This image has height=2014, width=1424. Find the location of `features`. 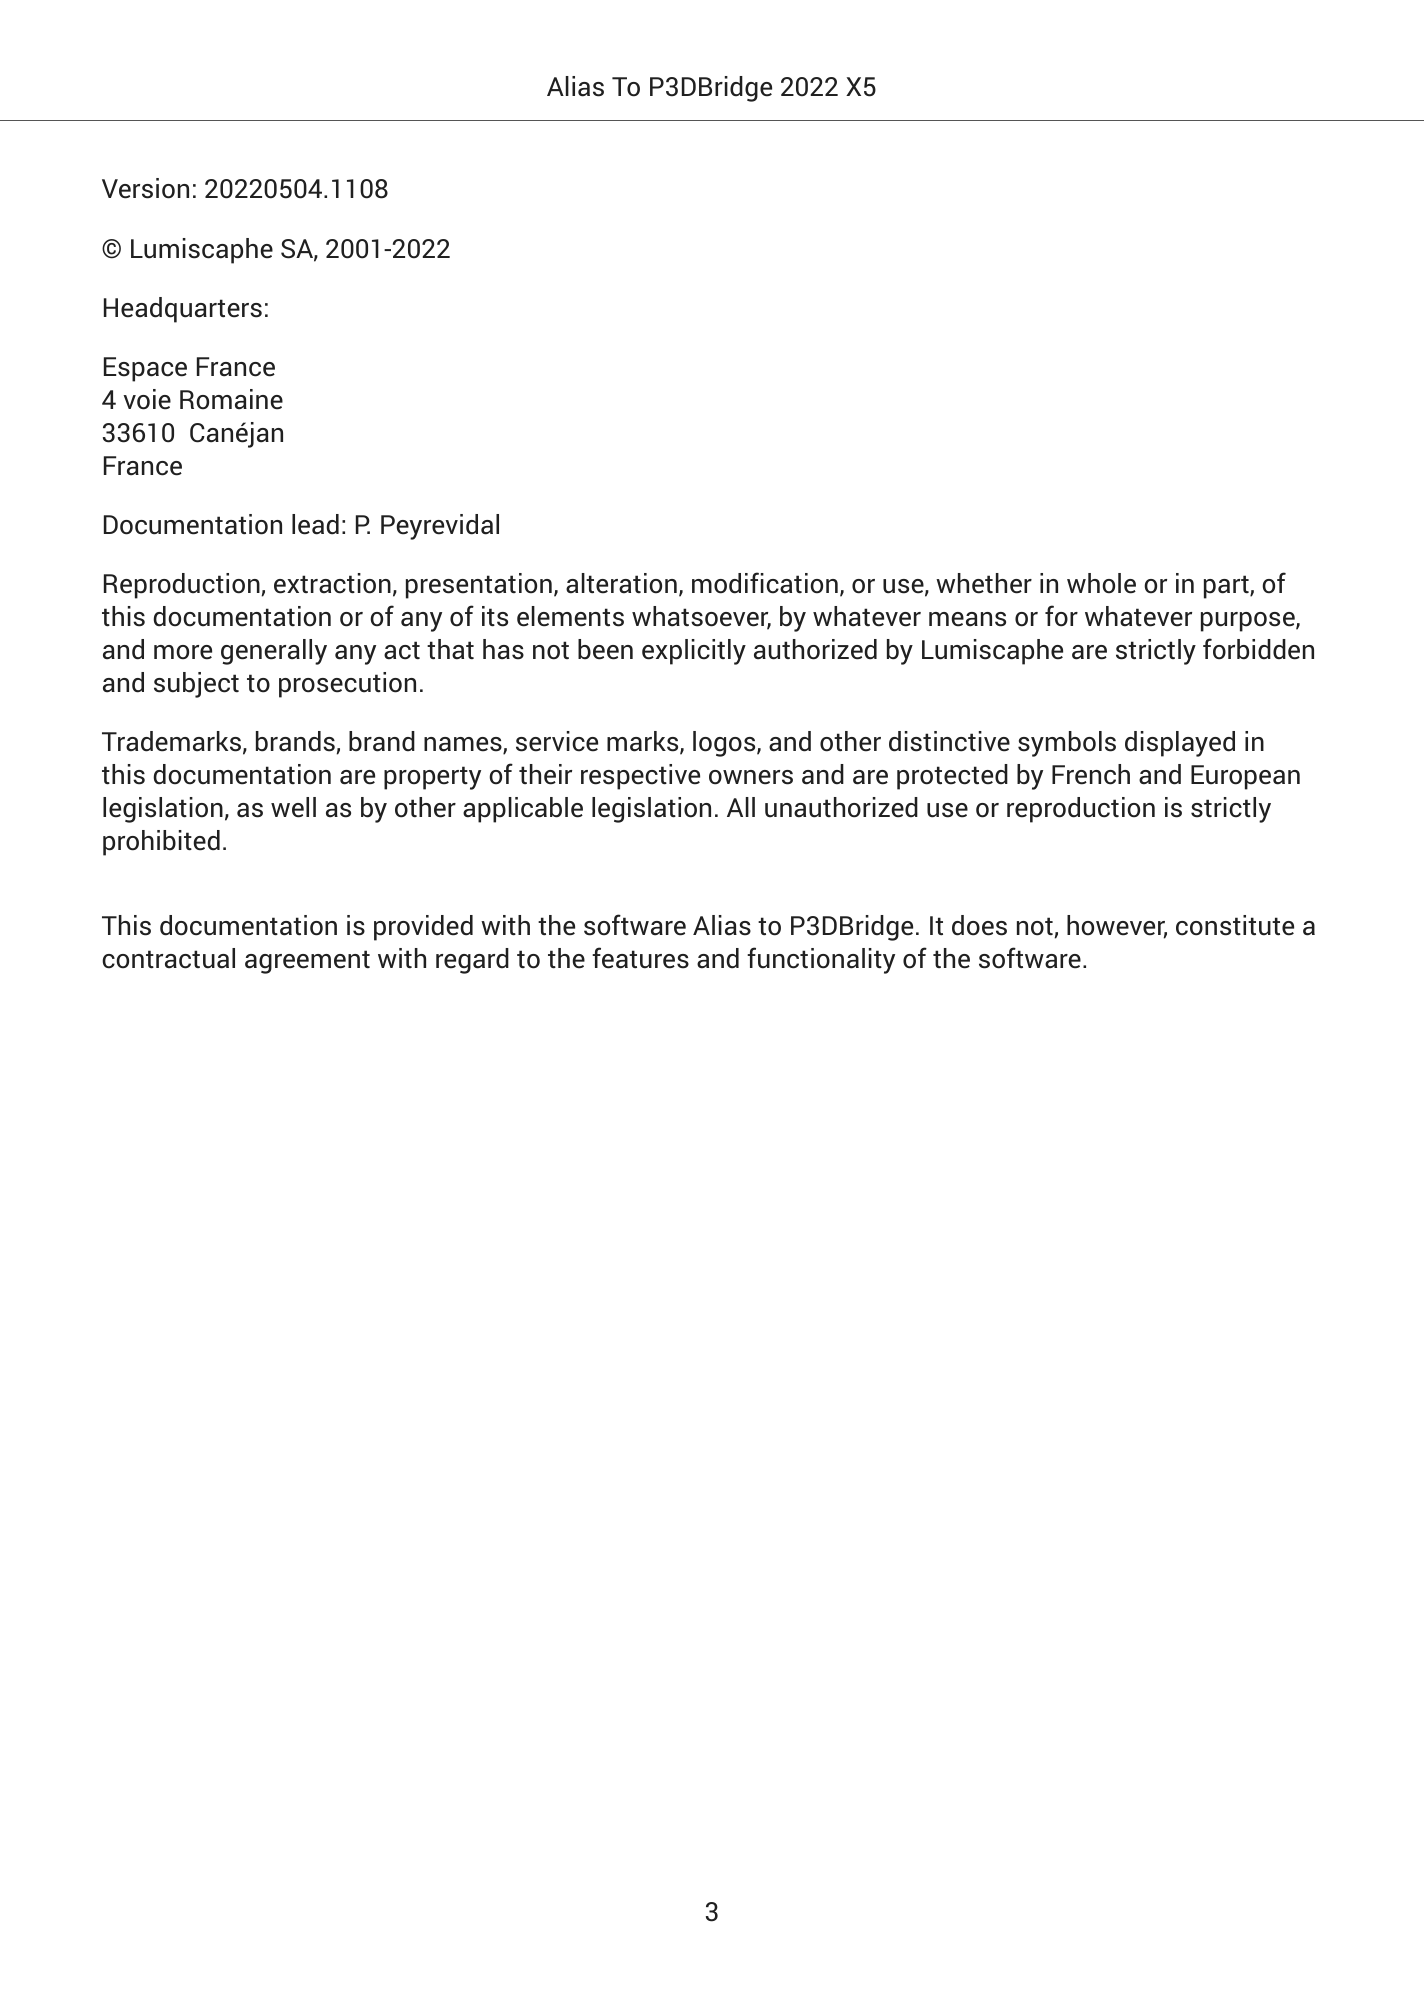

features is located at coordinates (640, 958).
